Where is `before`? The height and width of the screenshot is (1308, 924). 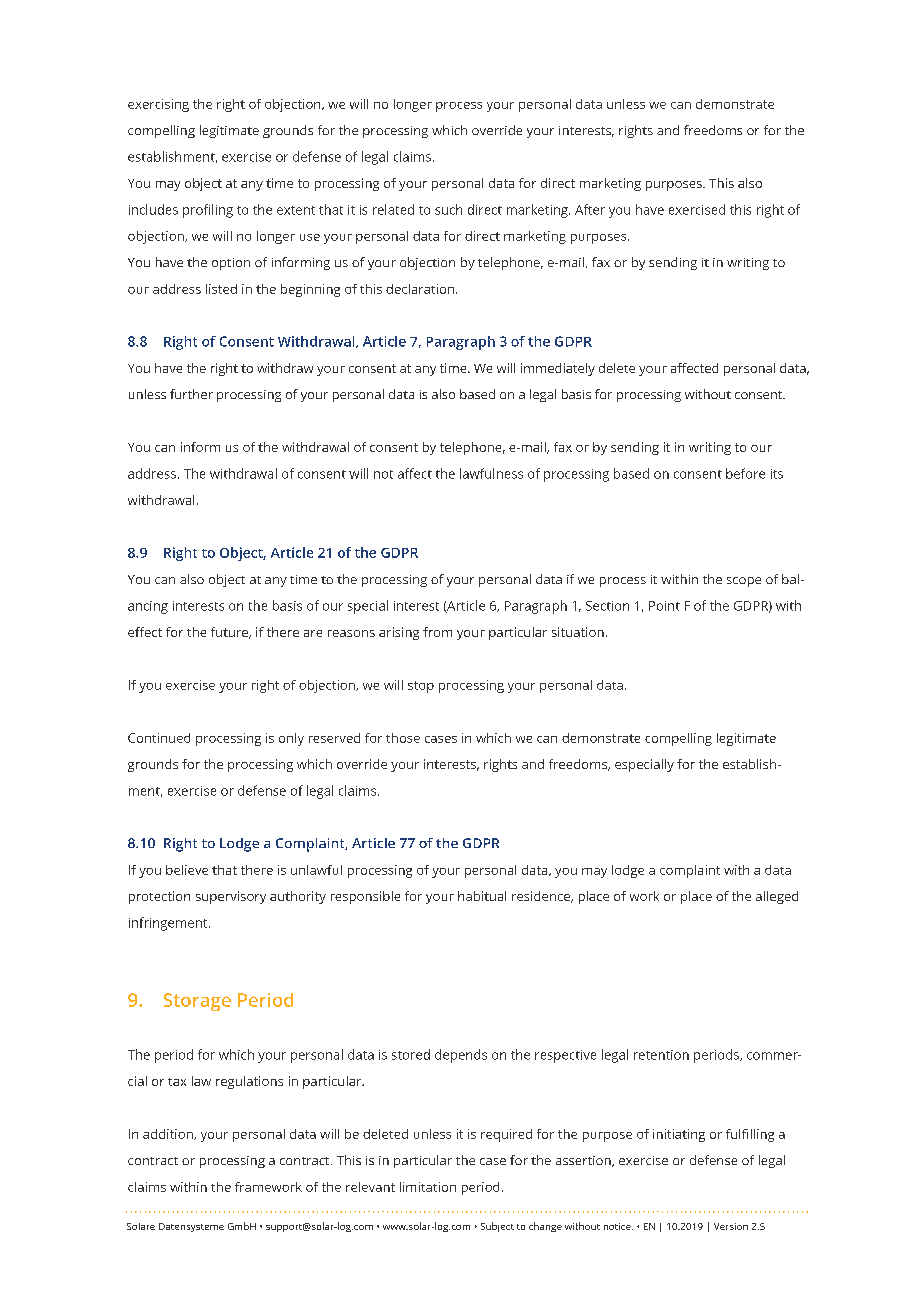 before is located at coordinates (745, 473).
